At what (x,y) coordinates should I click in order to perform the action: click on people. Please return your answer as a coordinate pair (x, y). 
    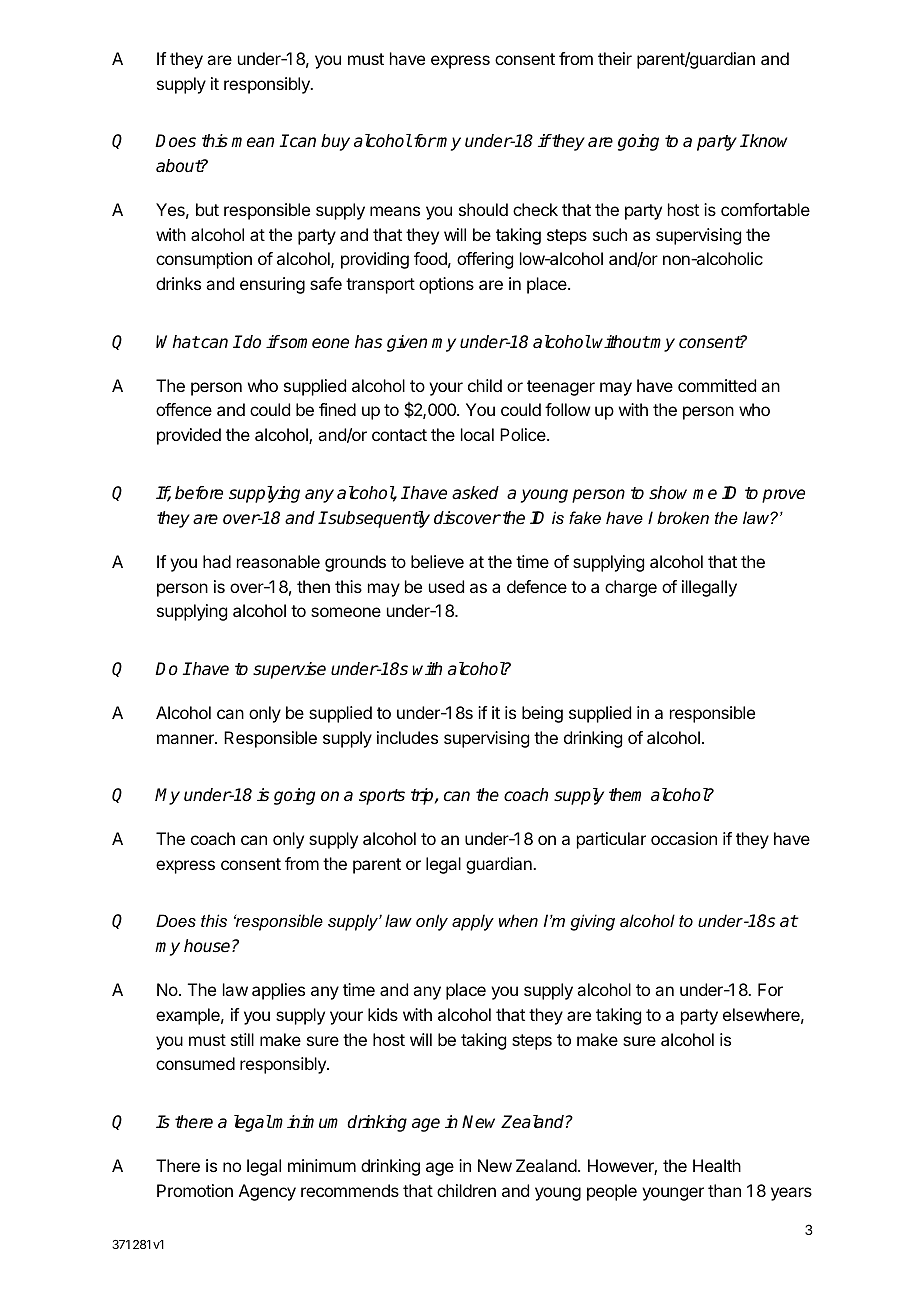
    Looking at the image, I should click on (612, 1192).
